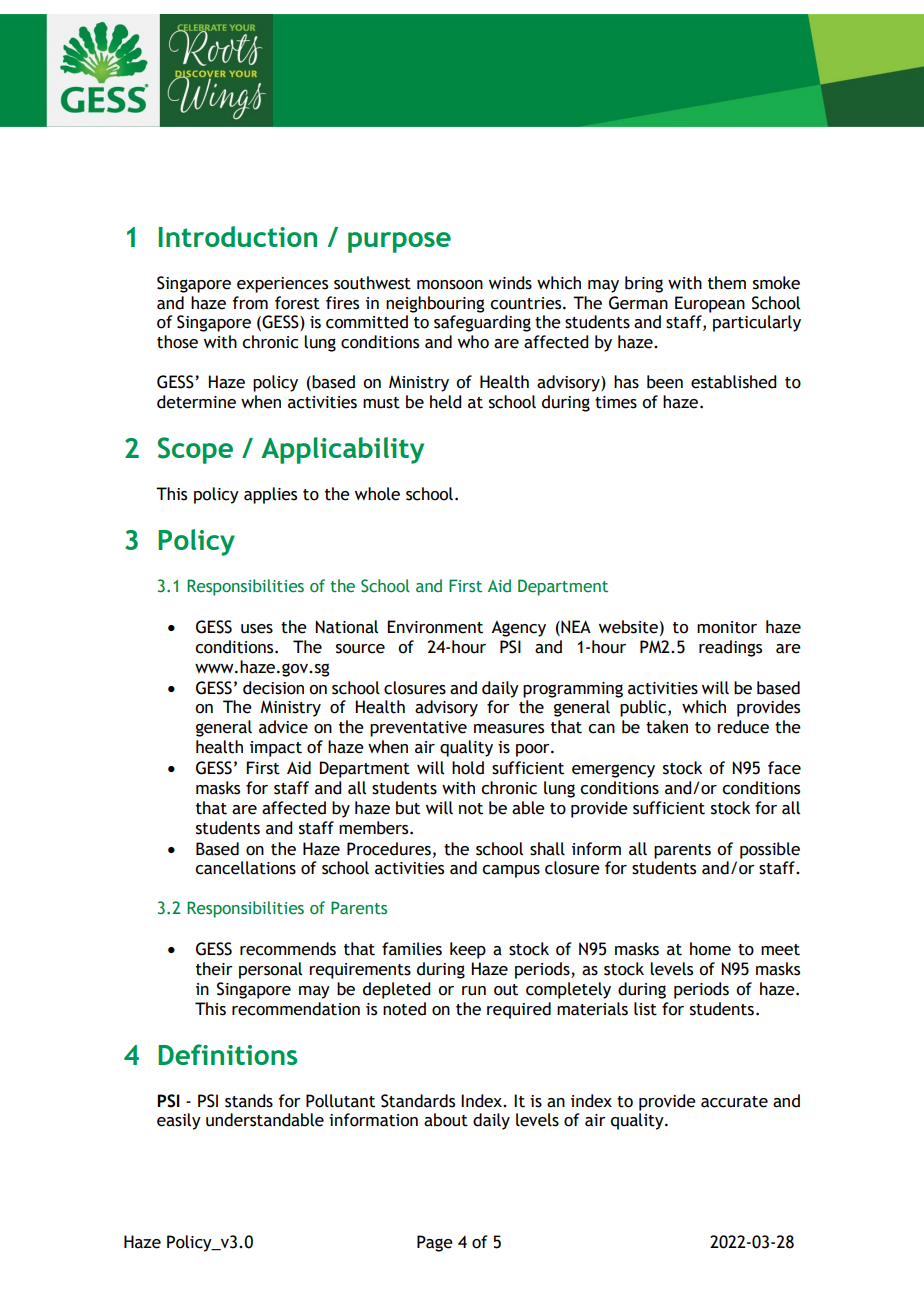 The image size is (924, 1307). I want to click on reduce, so click(743, 727).
